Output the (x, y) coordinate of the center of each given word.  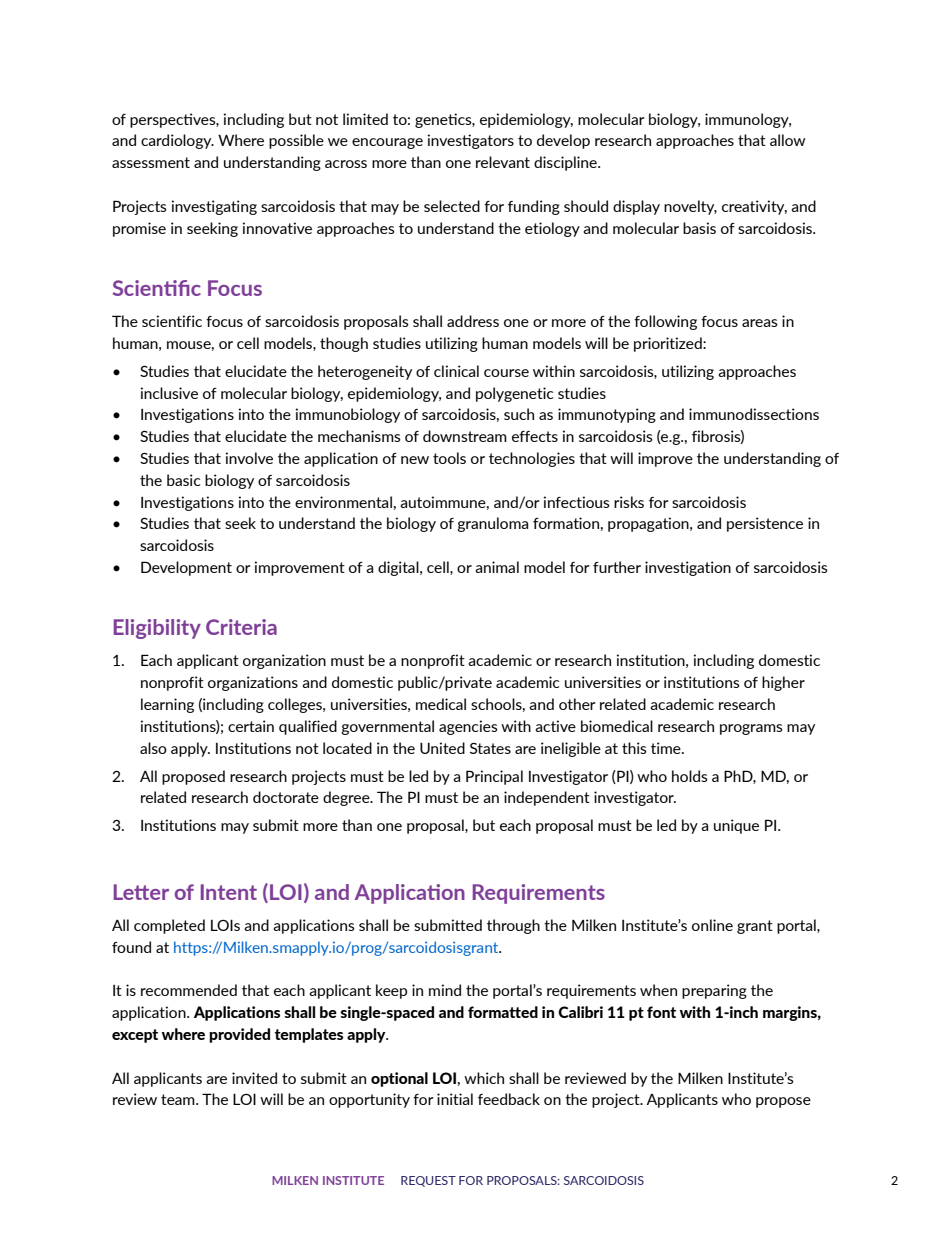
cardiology (177, 141)
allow (788, 140)
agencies (468, 727)
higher (783, 683)
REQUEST (428, 1181)
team (179, 1099)
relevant (503, 162)
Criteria (241, 627)
